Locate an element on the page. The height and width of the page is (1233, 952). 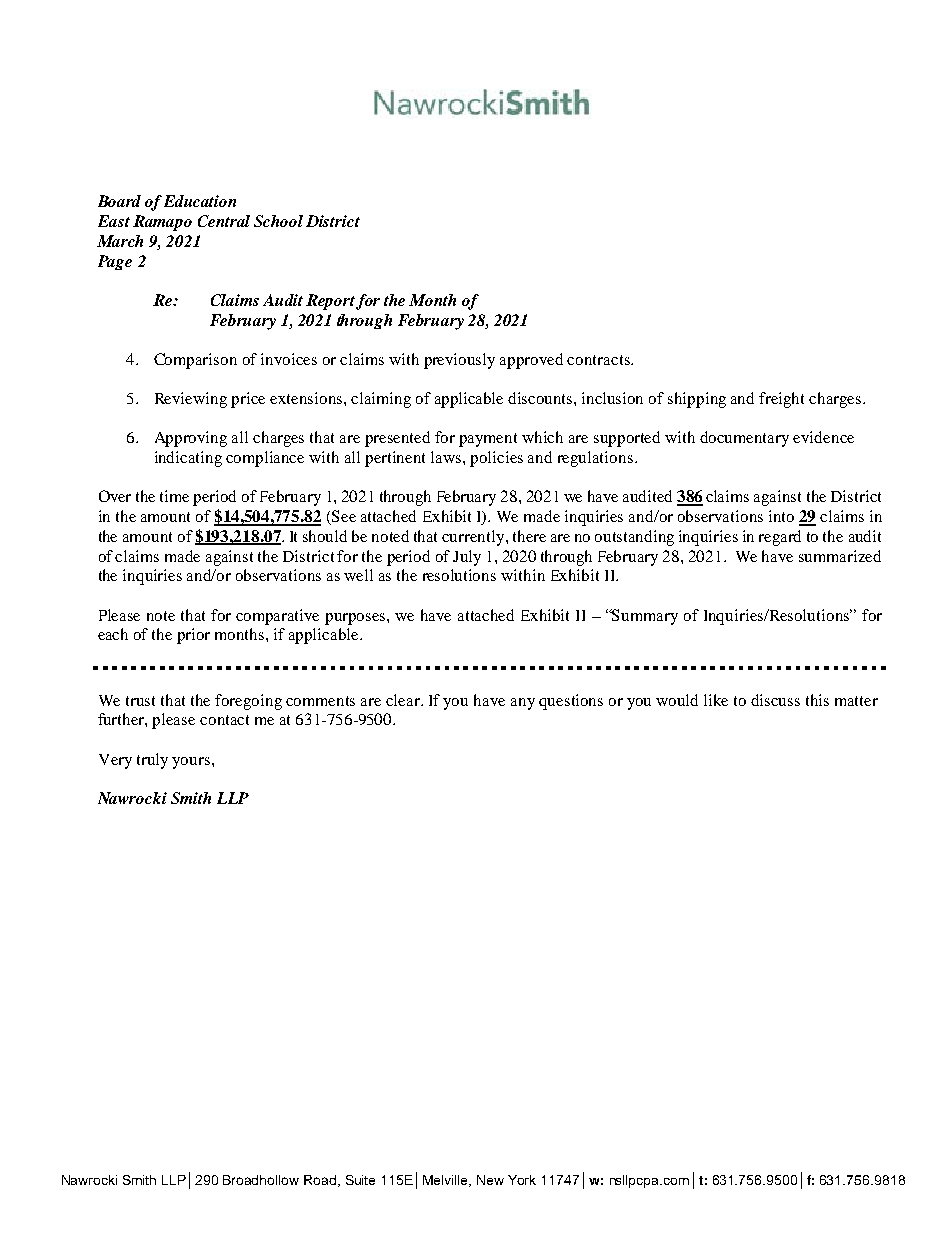
policies is located at coordinates (496, 459).
